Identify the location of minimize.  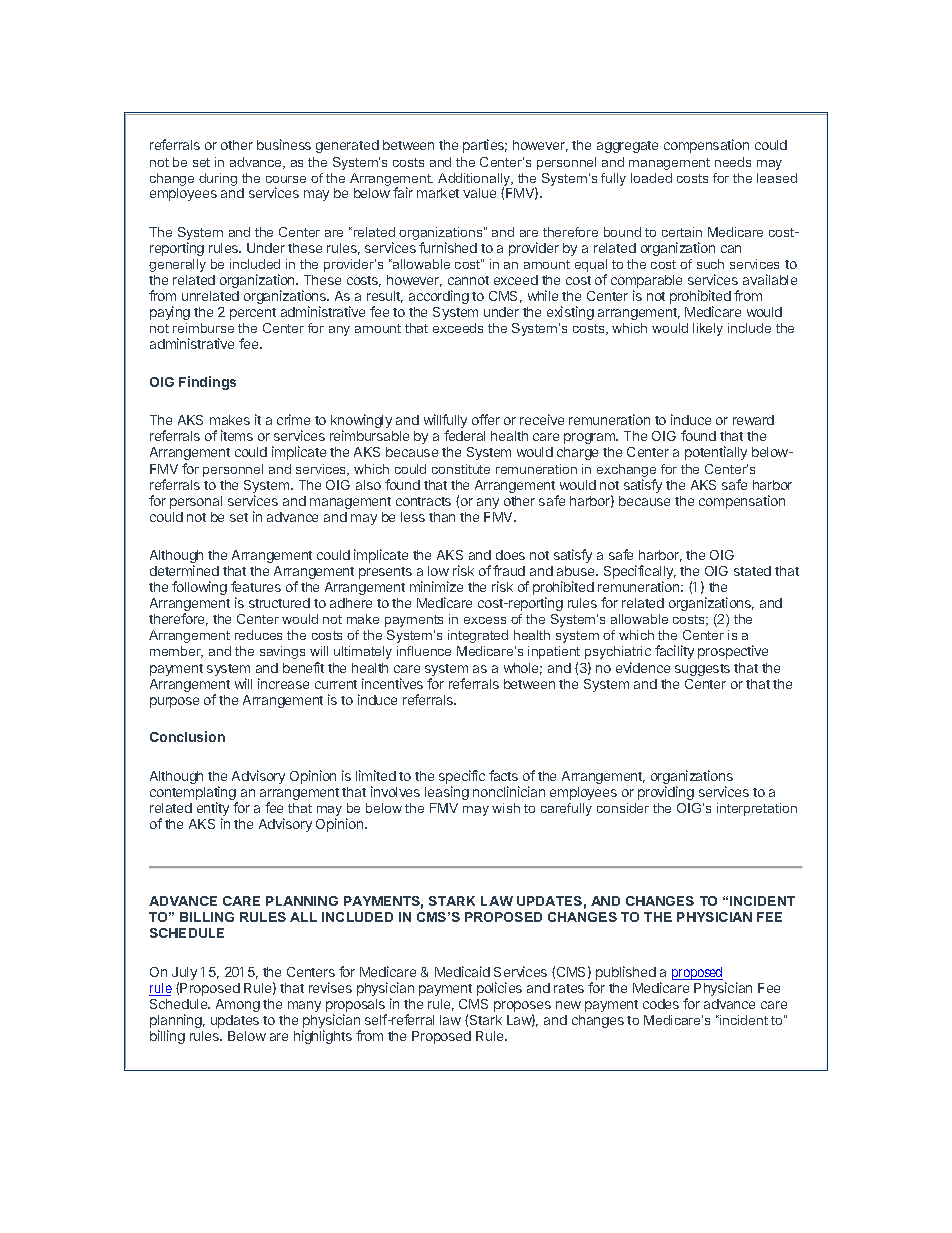
(436, 586).
